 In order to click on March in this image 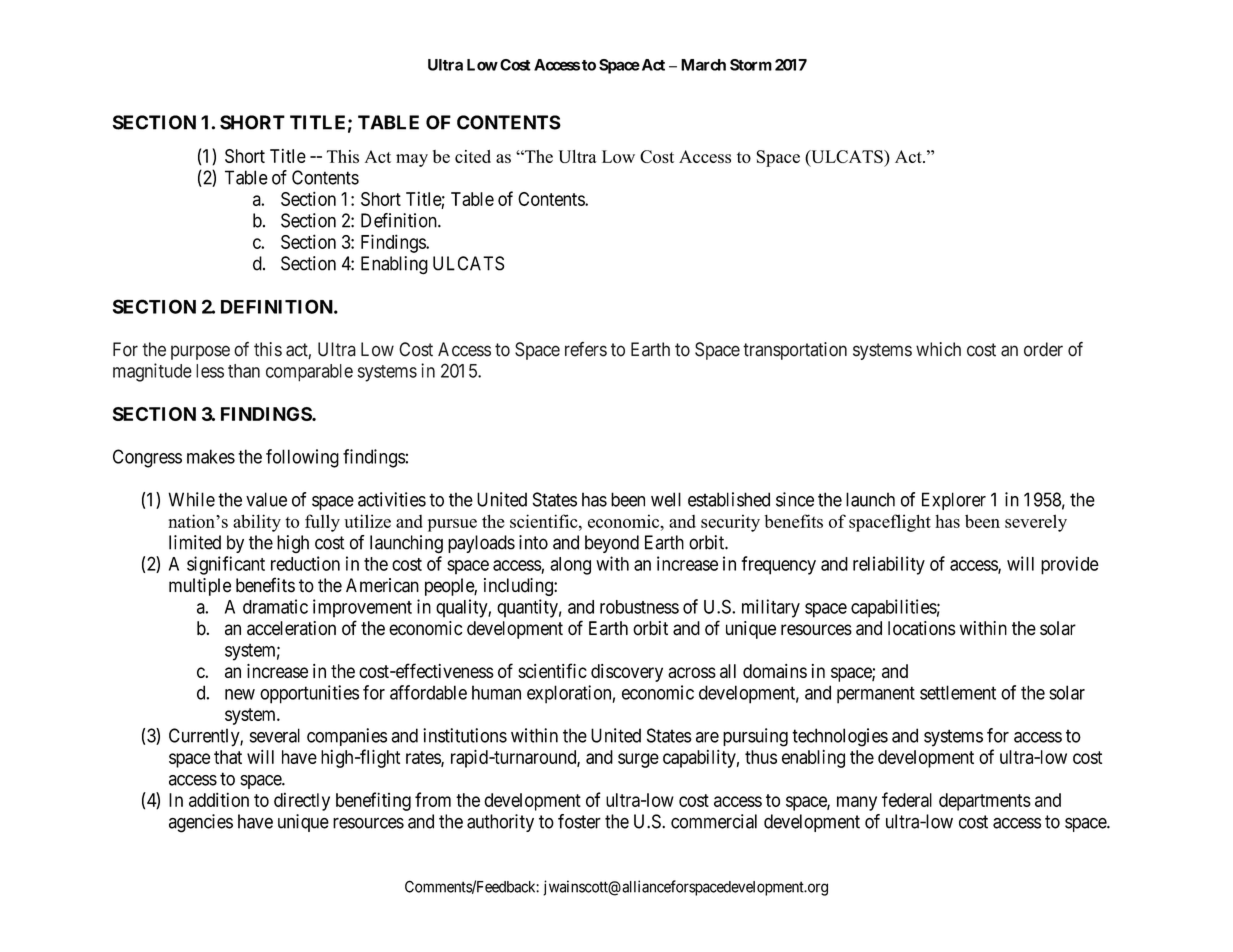, I will do `click(703, 65)`.
